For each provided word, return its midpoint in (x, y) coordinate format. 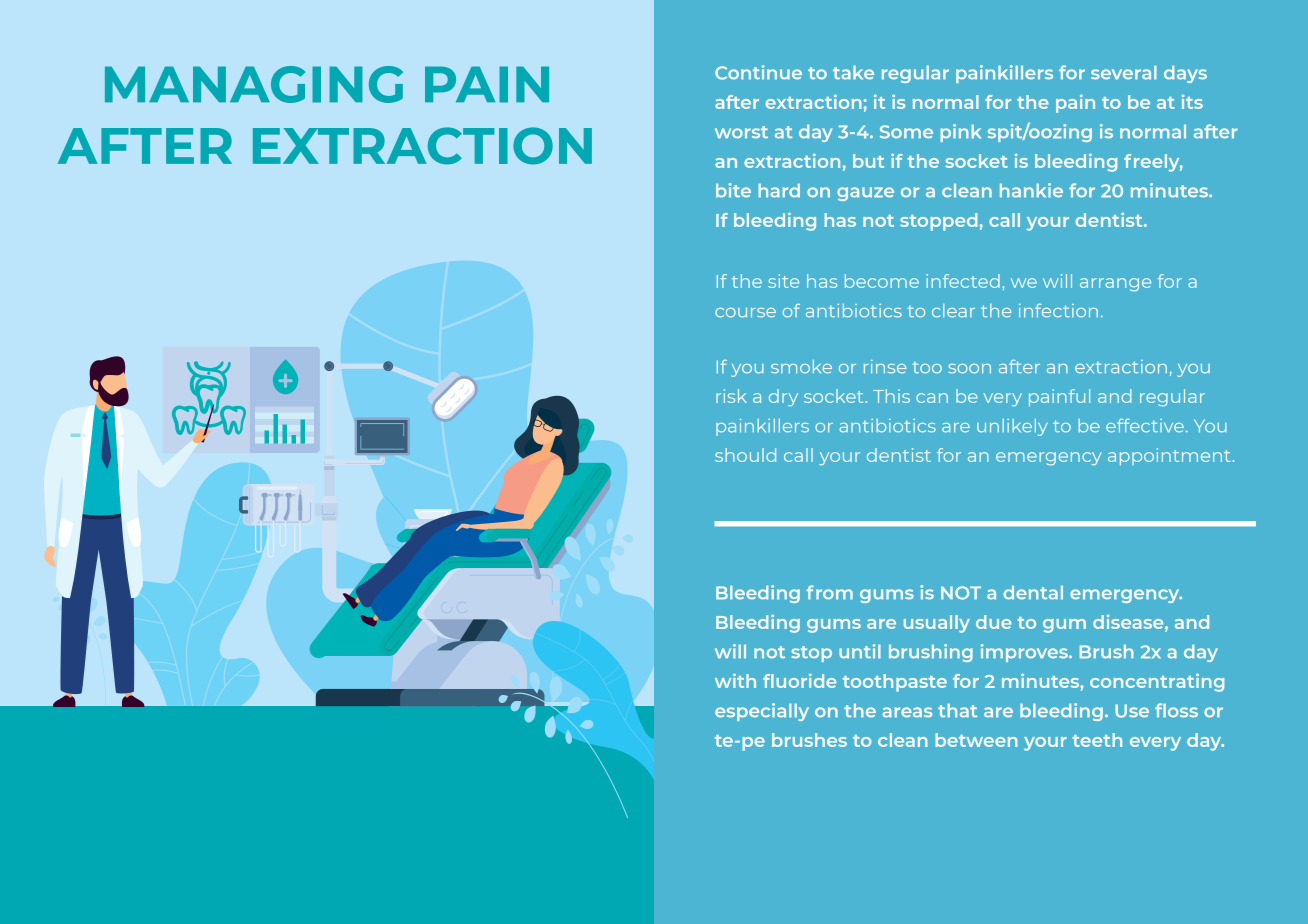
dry (783, 397)
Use (1132, 711)
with (735, 680)
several (1124, 73)
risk (731, 396)
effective (1145, 426)
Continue (758, 72)
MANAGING (254, 84)
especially (762, 712)
